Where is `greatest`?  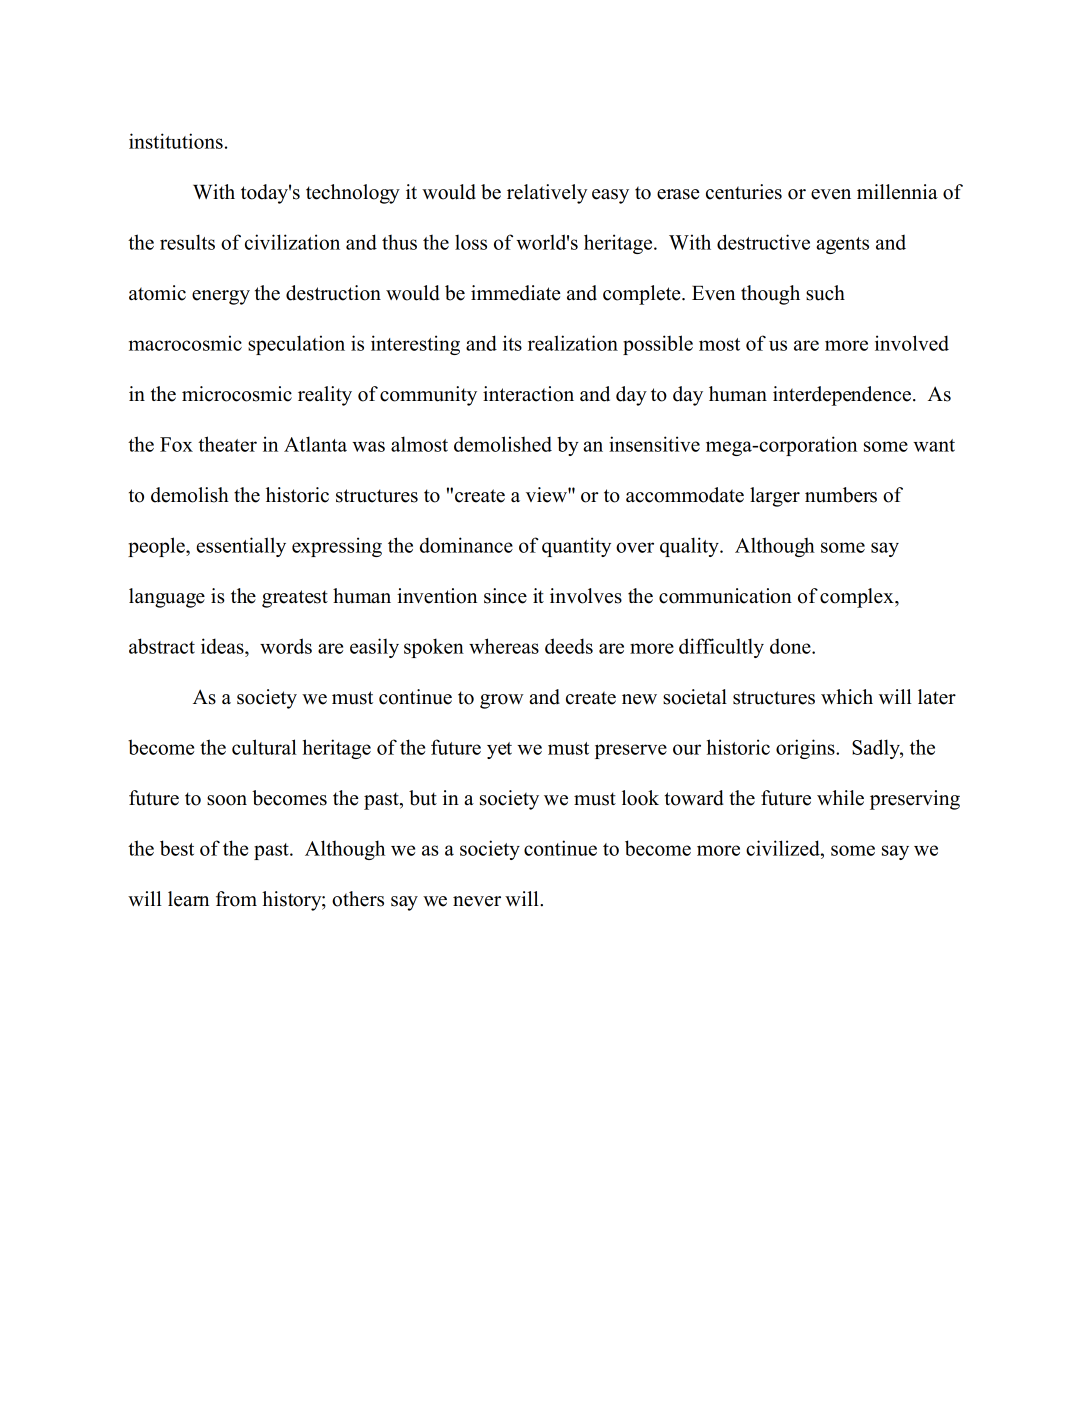
greatest is located at coordinates (295, 599).
